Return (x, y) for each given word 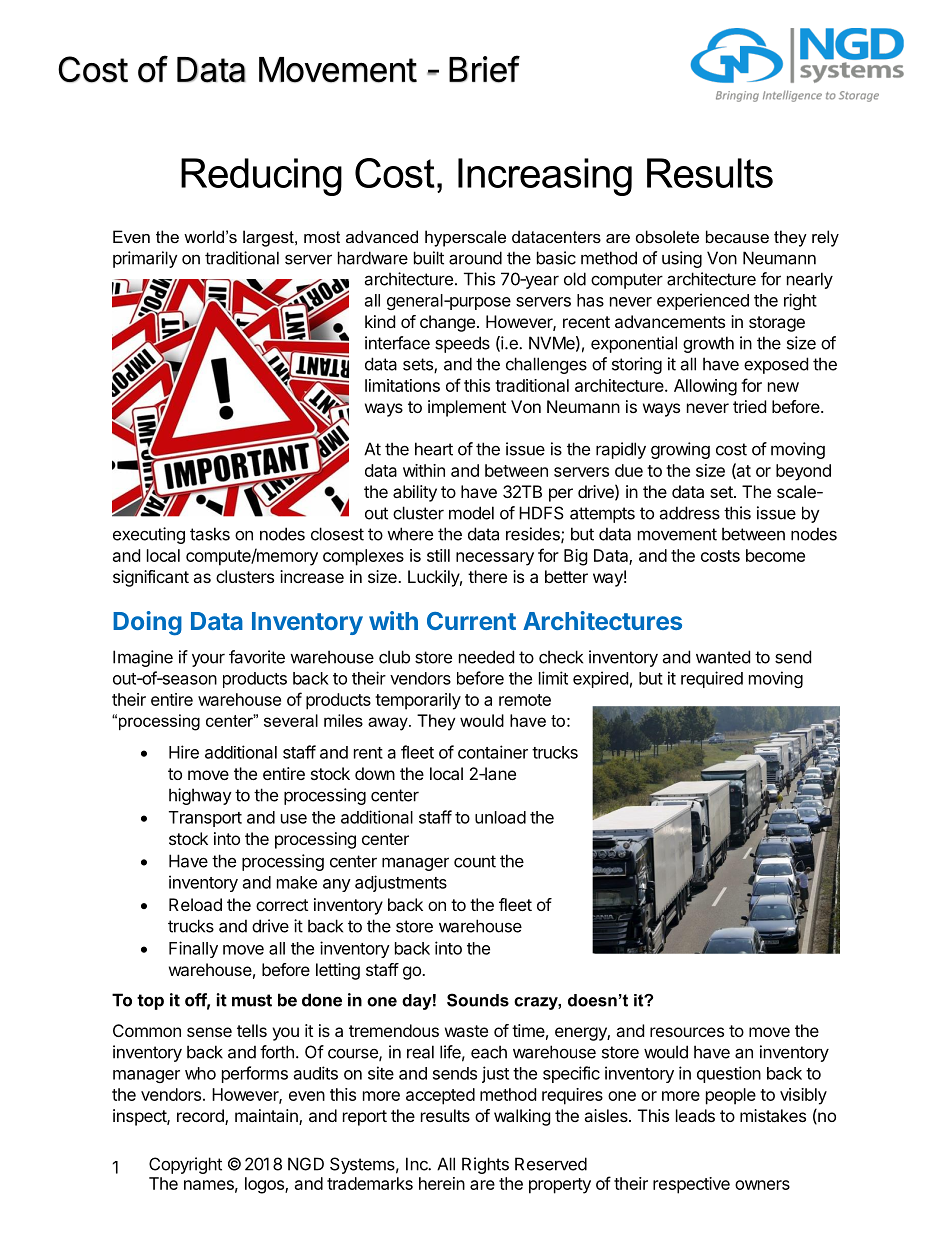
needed (486, 657)
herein (442, 1183)
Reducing (261, 177)
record (201, 1117)
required (712, 679)
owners (762, 1185)
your (208, 660)
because (737, 236)
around (475, 258)
